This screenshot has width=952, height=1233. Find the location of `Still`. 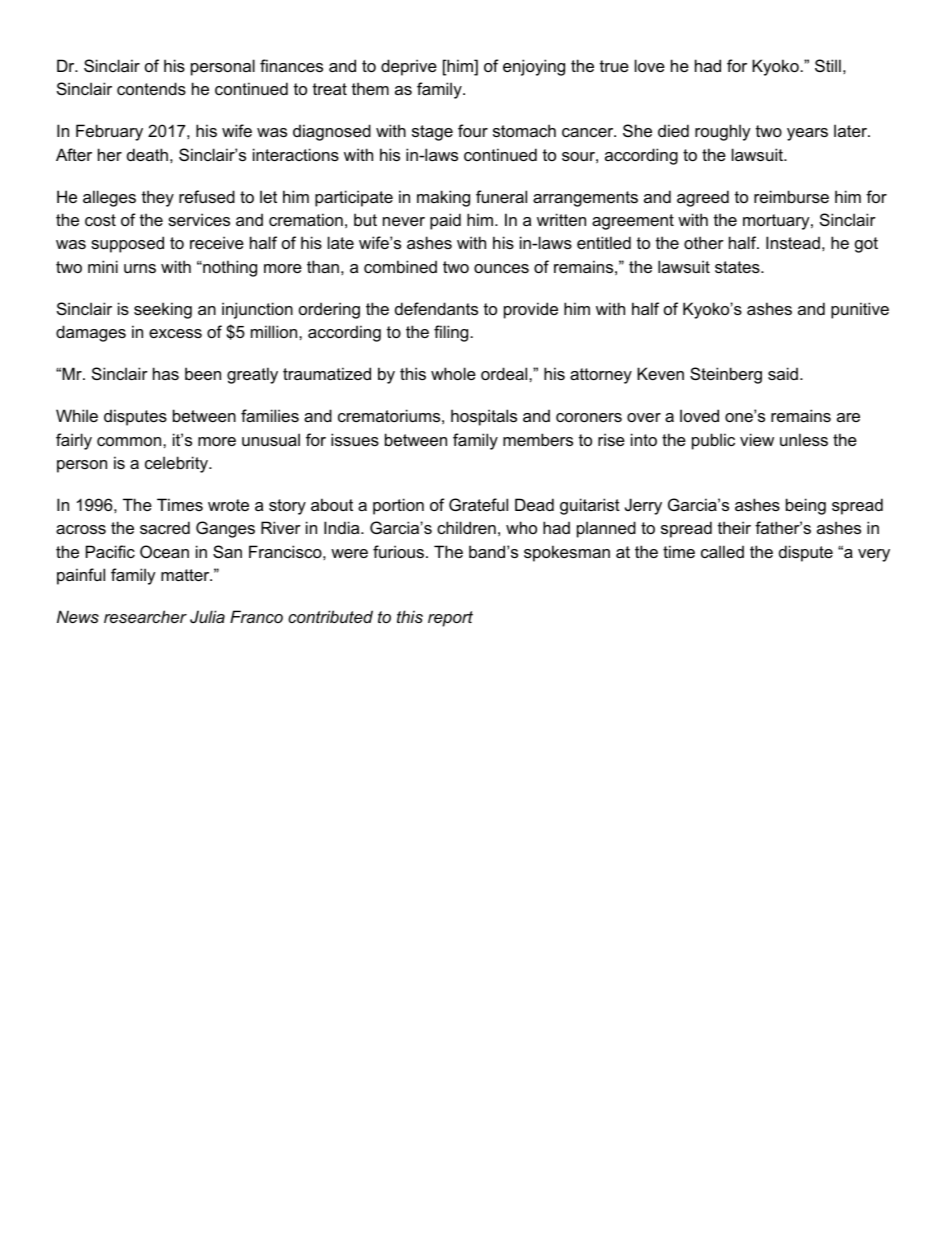

Still is located at coordinates (828, 65).
